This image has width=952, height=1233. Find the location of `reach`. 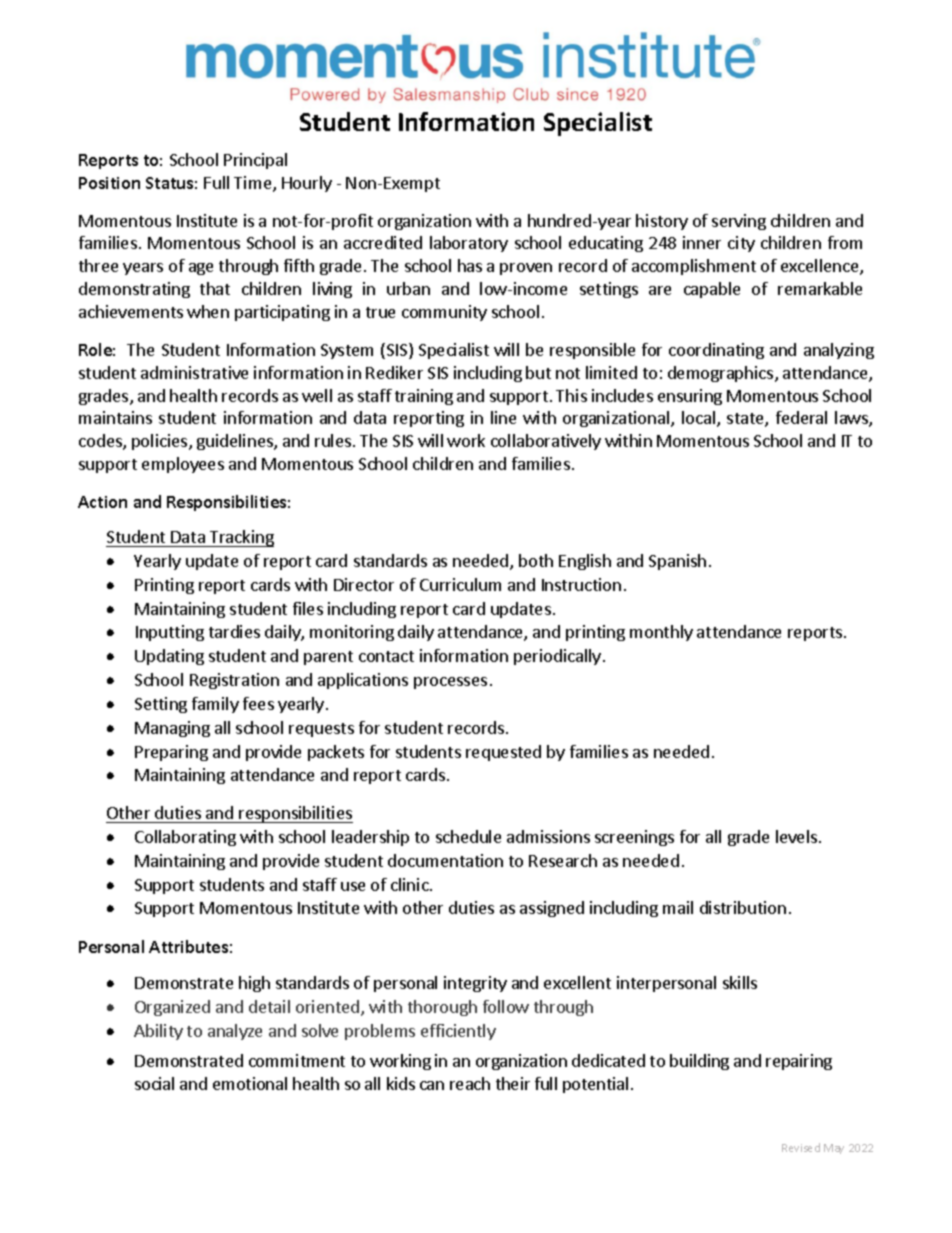

reach is located at coordinates (470, 1083).
